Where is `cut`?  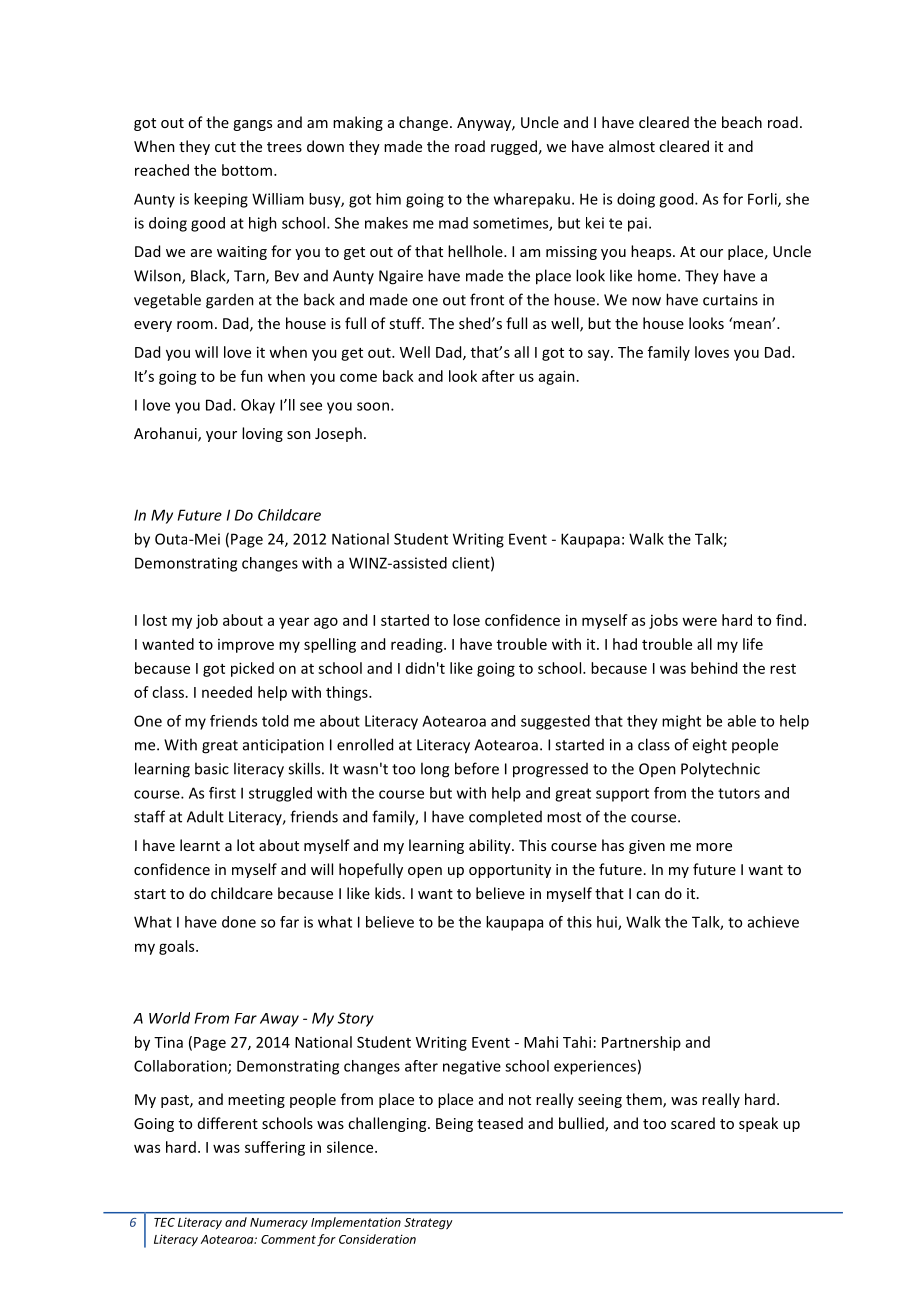
cut is located at coordinates (225, 147).
